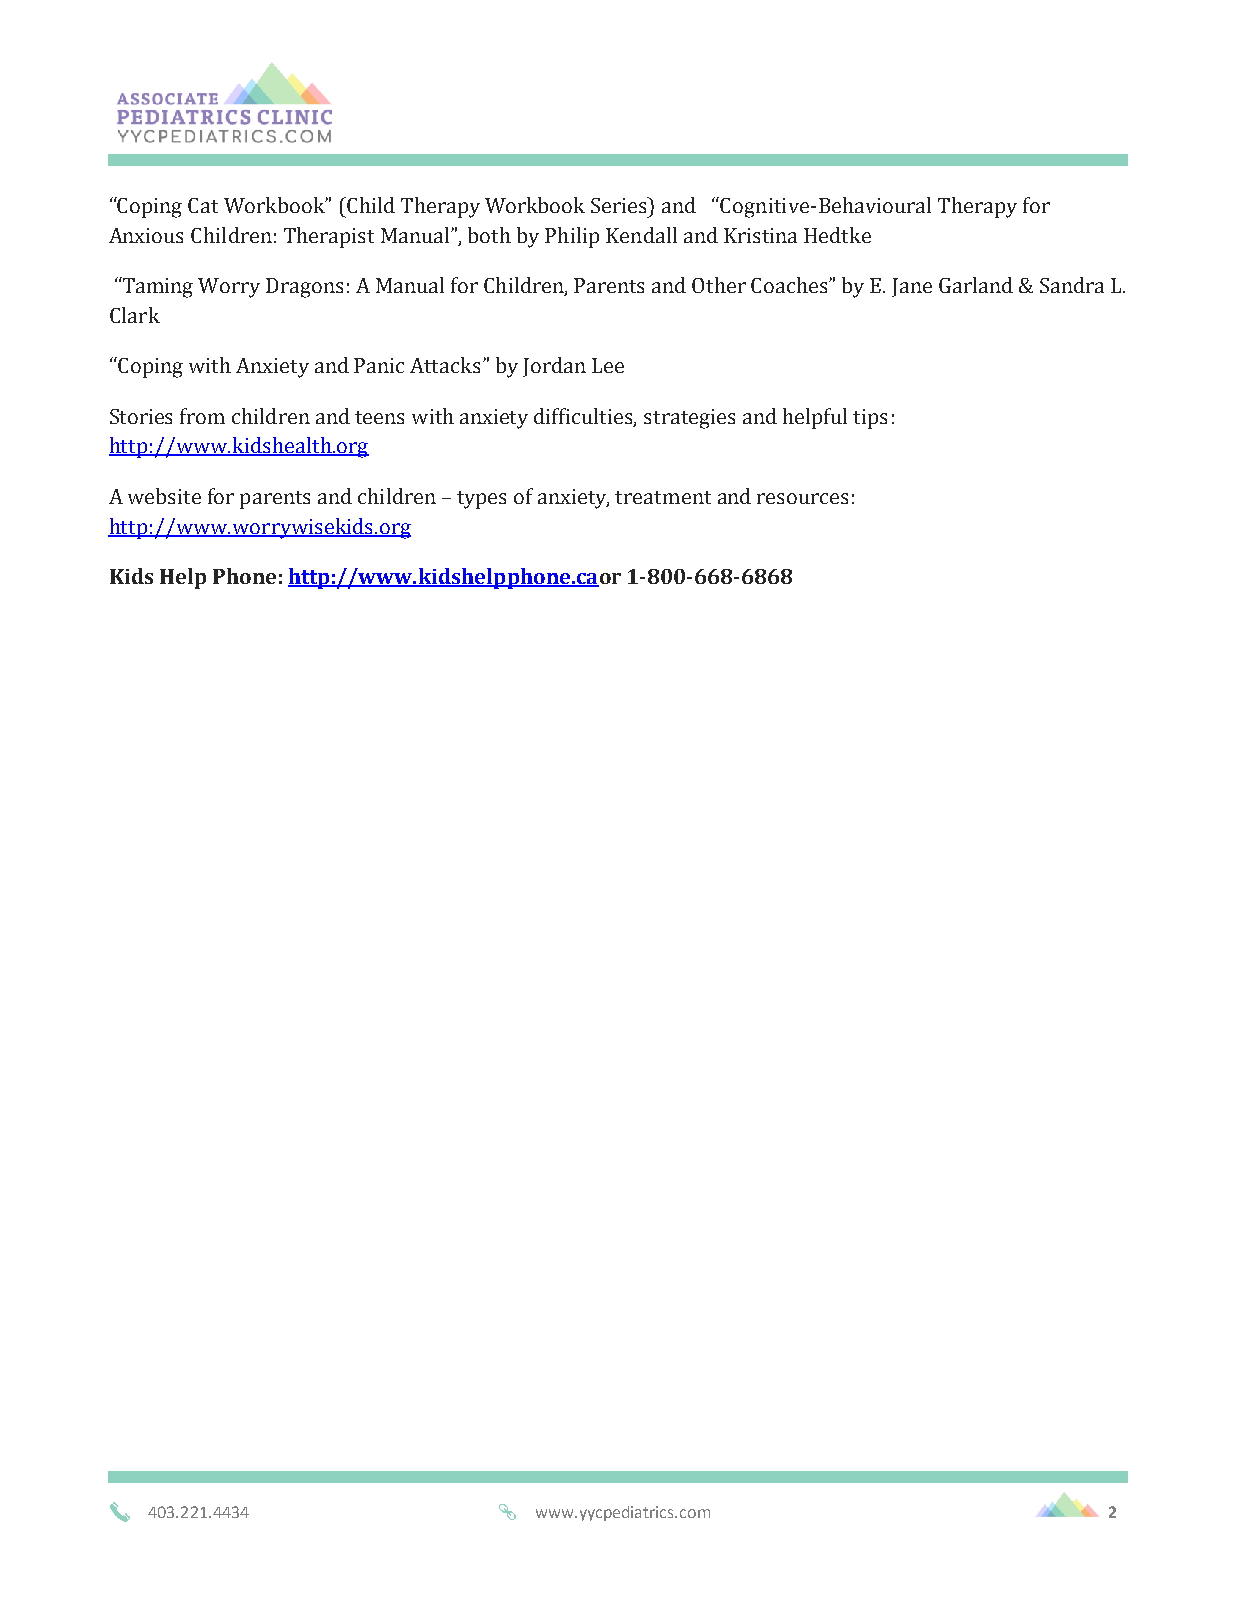 The width and height of the page is (1236, 1600). What do you see at coordinates (164, 496) in the page?
I see `website` at bounding box center [164, 496].
